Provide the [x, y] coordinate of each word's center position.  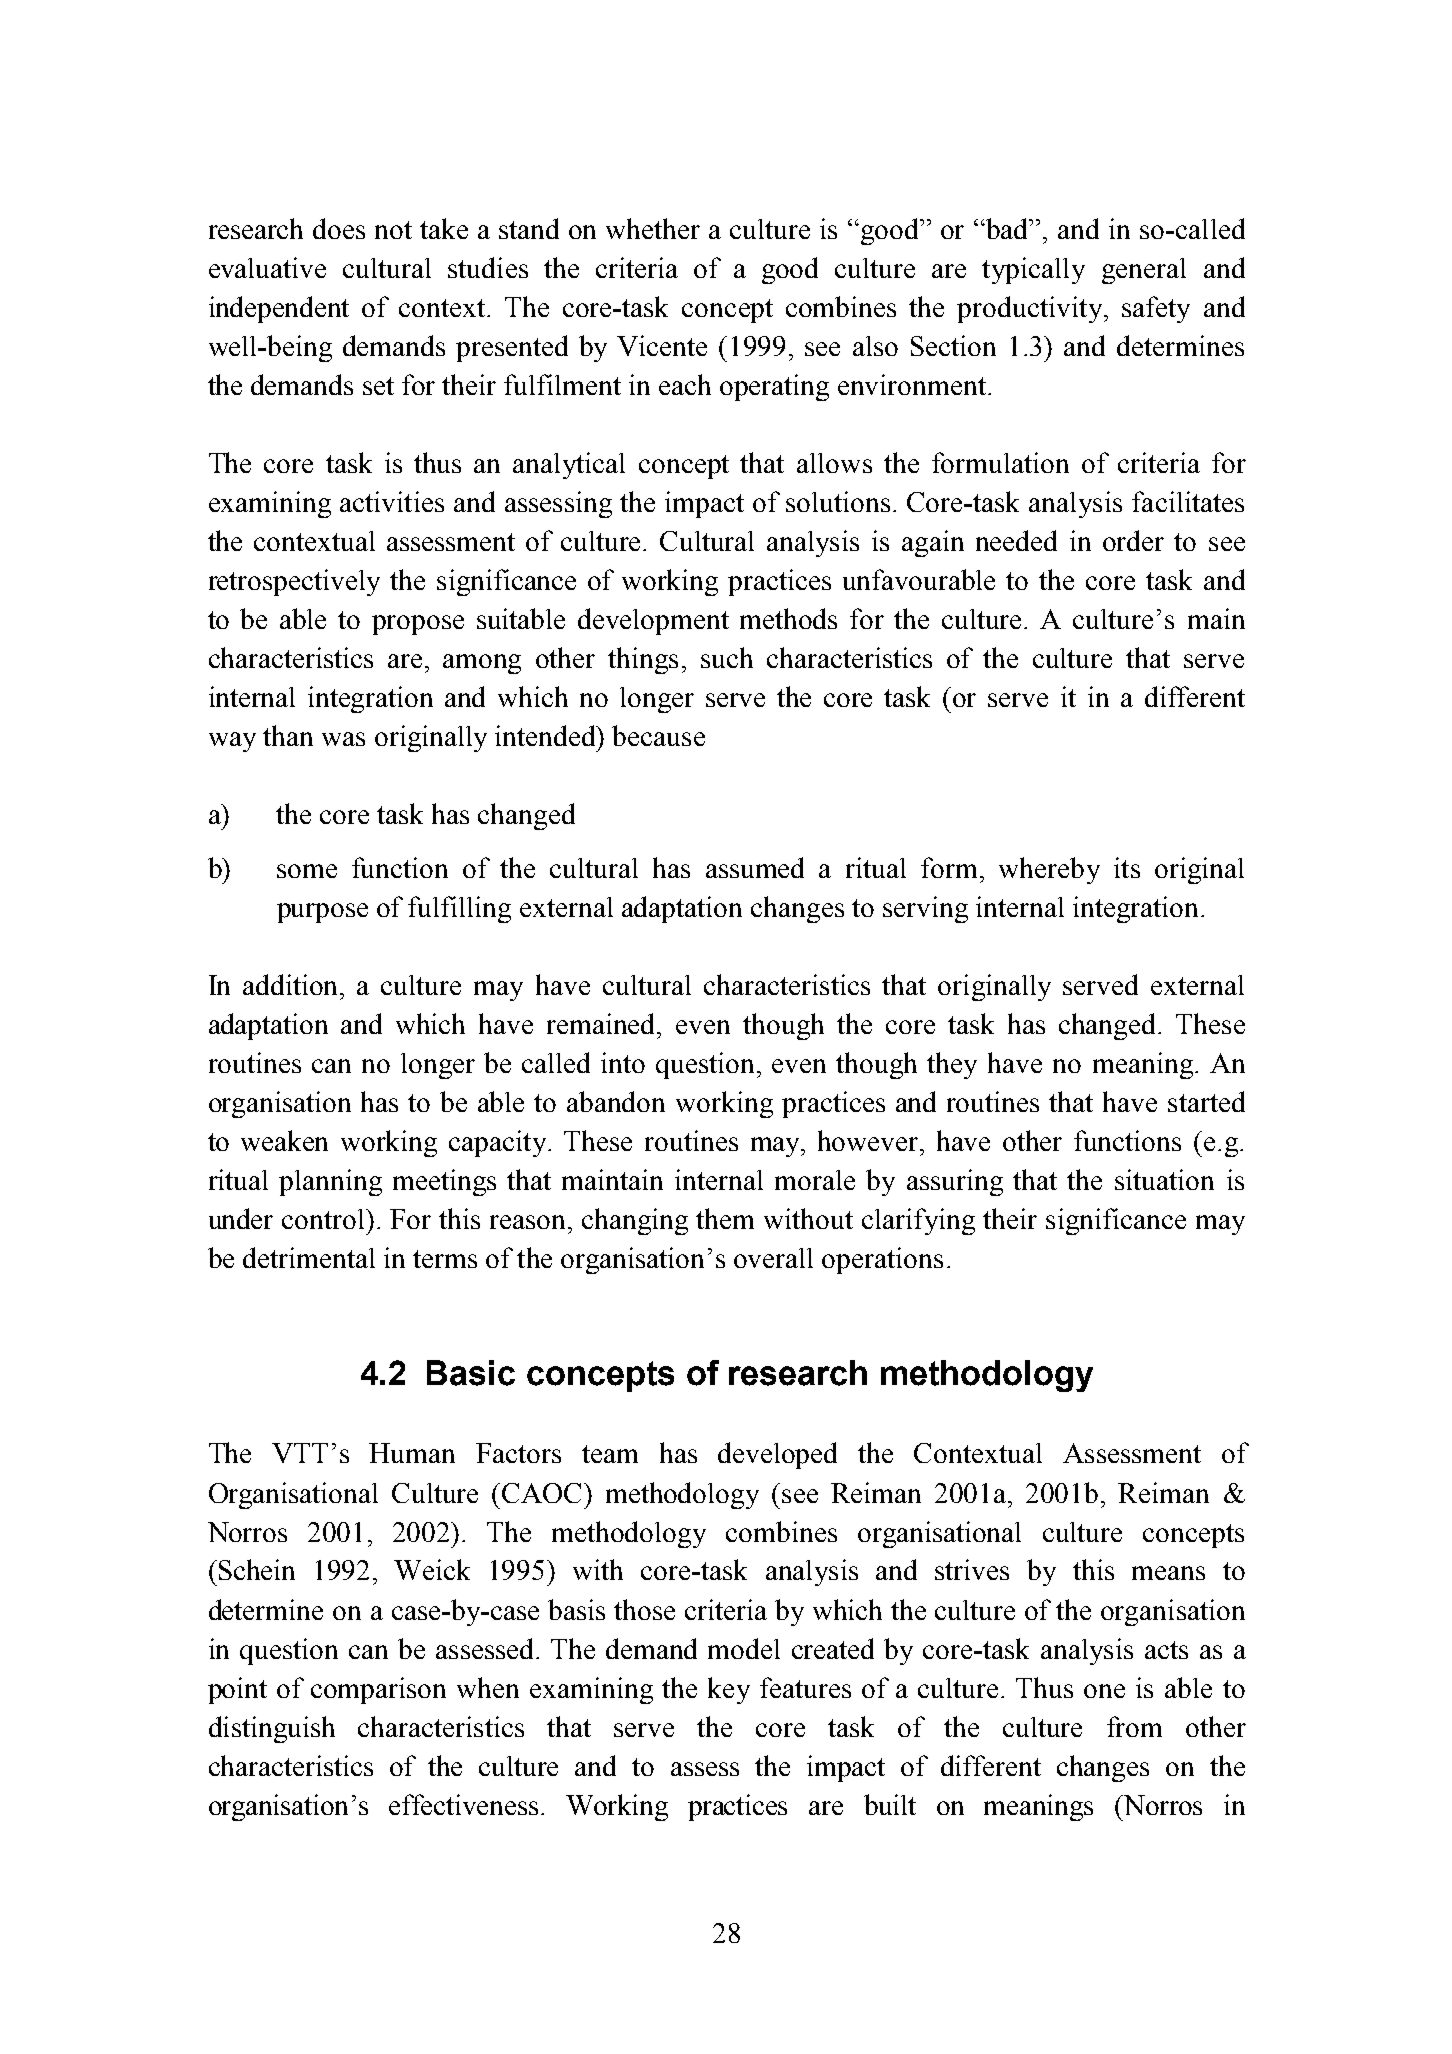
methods [788, 618]
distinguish [272, 1729]
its [1127, 867]
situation [1164, 1179]
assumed [755, 867]
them [725, 1218]
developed [777, 1455]
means [1168, 1573]
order [1133, 540]
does [339, 228]
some [307, 871]
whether [653, 228]
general [1144, 271]
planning [330, 1182]
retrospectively [294, 582]
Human [412, 1453]
